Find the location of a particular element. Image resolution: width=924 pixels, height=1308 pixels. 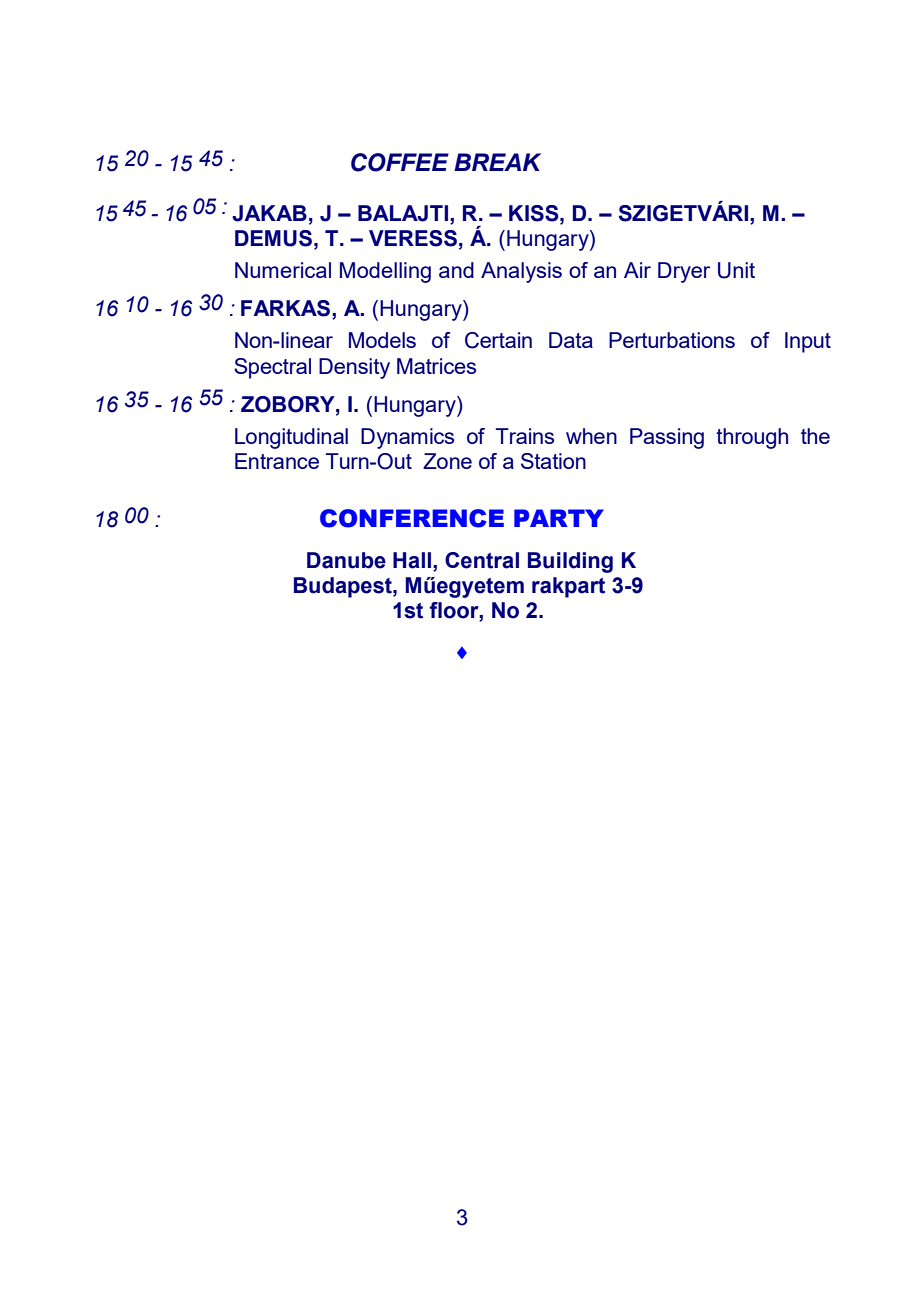

Density is located at coordinates (354, 368).
